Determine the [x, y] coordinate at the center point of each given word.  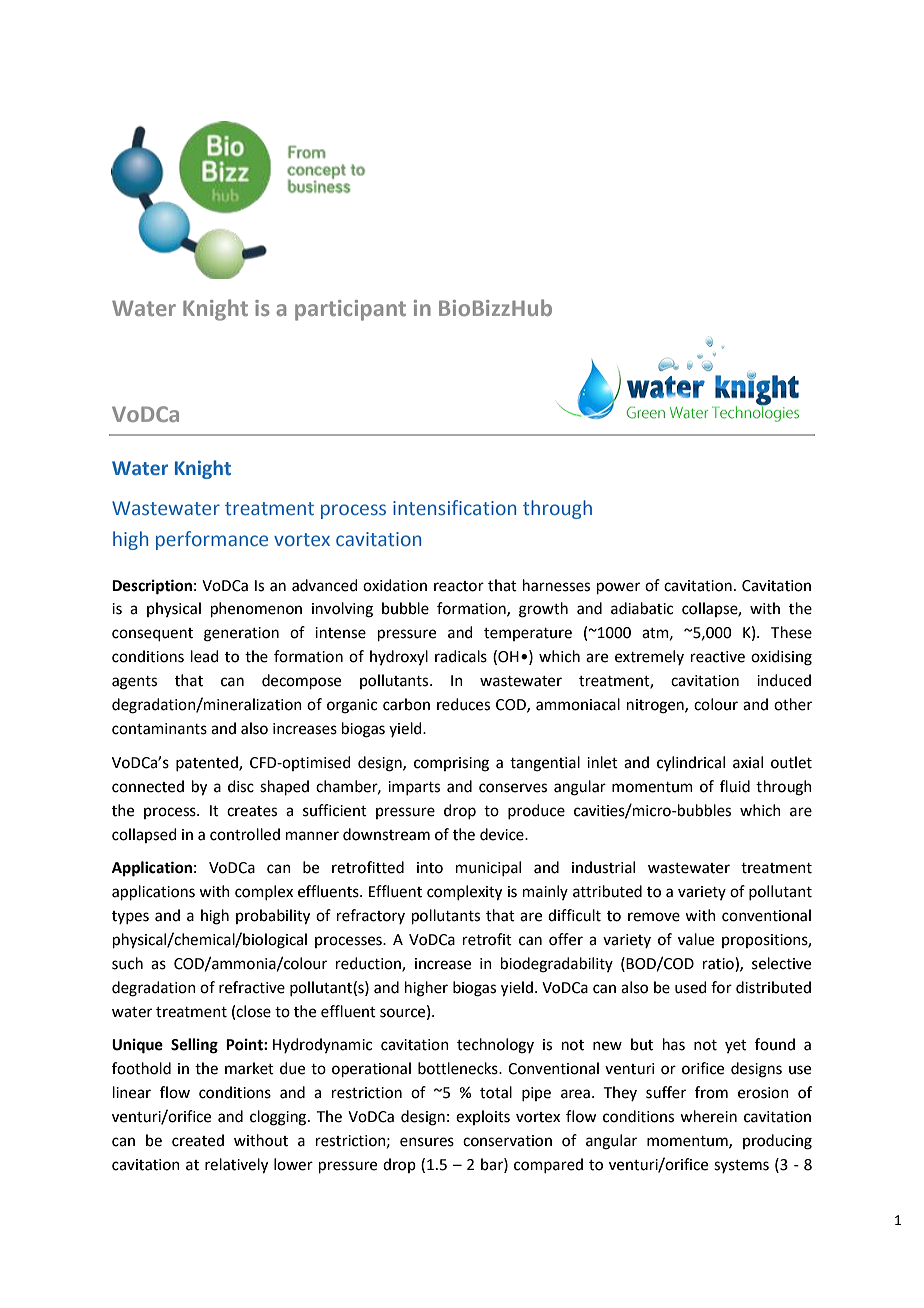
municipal [488, 868]
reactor [459, 586]
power [618, 588]
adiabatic [642, 608]
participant [350, 310]
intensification [454, 508]
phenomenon [256, 609]
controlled [245, 834]
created [198, 1140]
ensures [427, 1142]
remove [654, 917]
